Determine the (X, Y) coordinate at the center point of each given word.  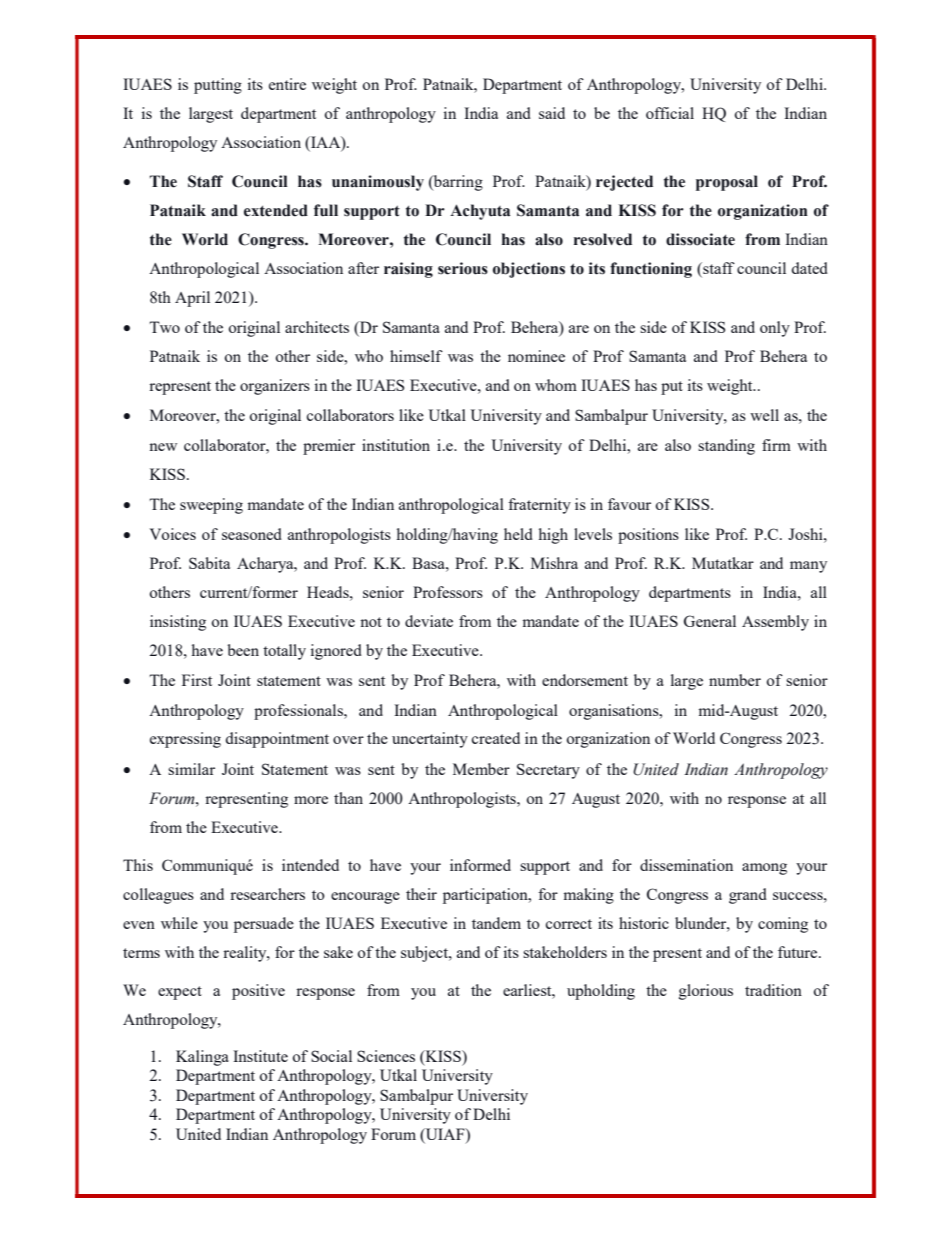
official (670, 113)
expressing (185, 740)
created (496, 738)
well (764, 415)
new (163, 447)
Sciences (386, 1056)
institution (396, 445)
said (552, 113)
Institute (260, 1056)
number (735, 680)
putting (218, 86)
